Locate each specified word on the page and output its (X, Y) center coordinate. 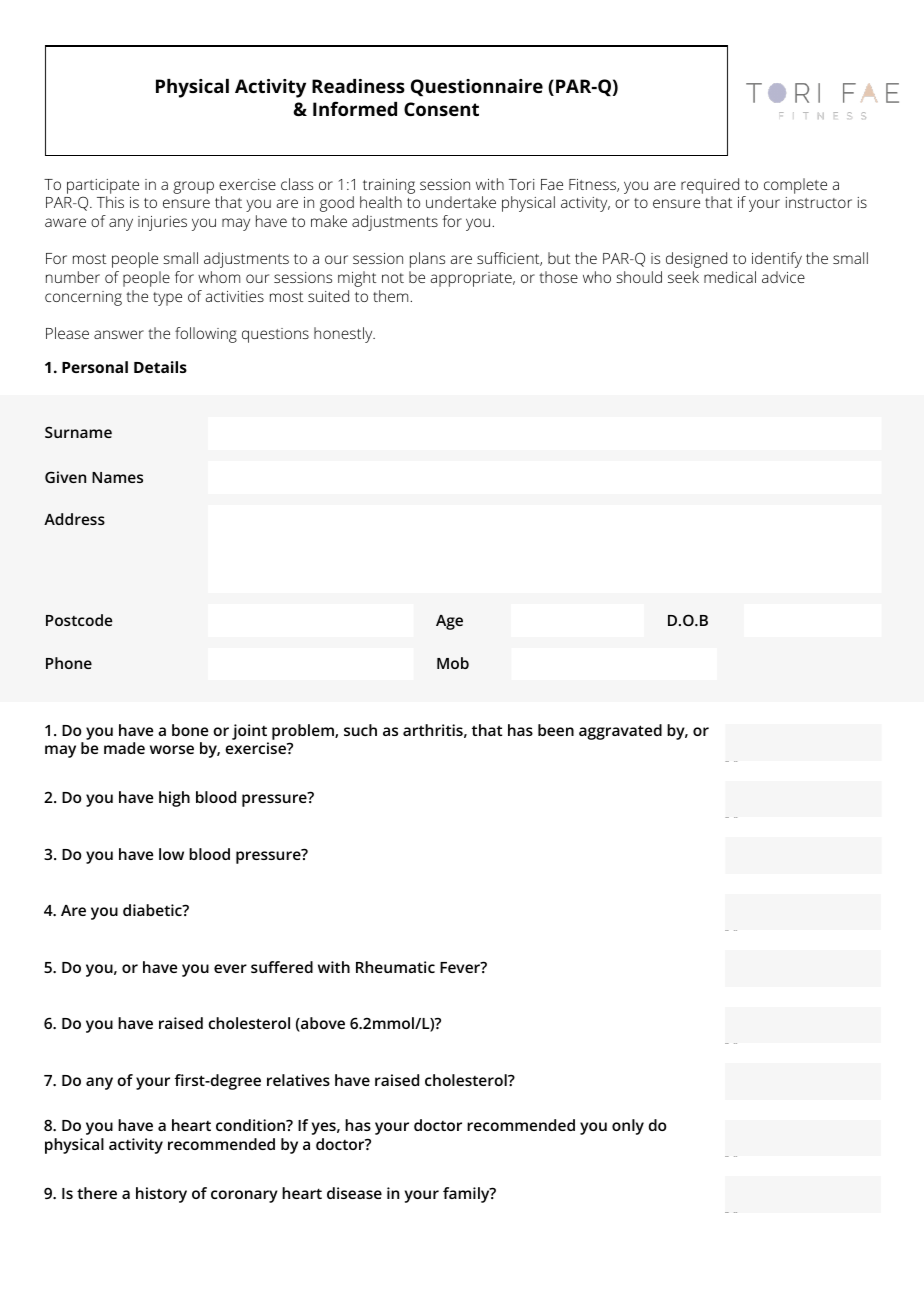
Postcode (79, 620)
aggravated (620, 732)
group (193, 187)
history (161, 1195)
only (628, 1127)
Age (449, 622)
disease (354, 1193)
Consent (441, 109)
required (710, 186)
